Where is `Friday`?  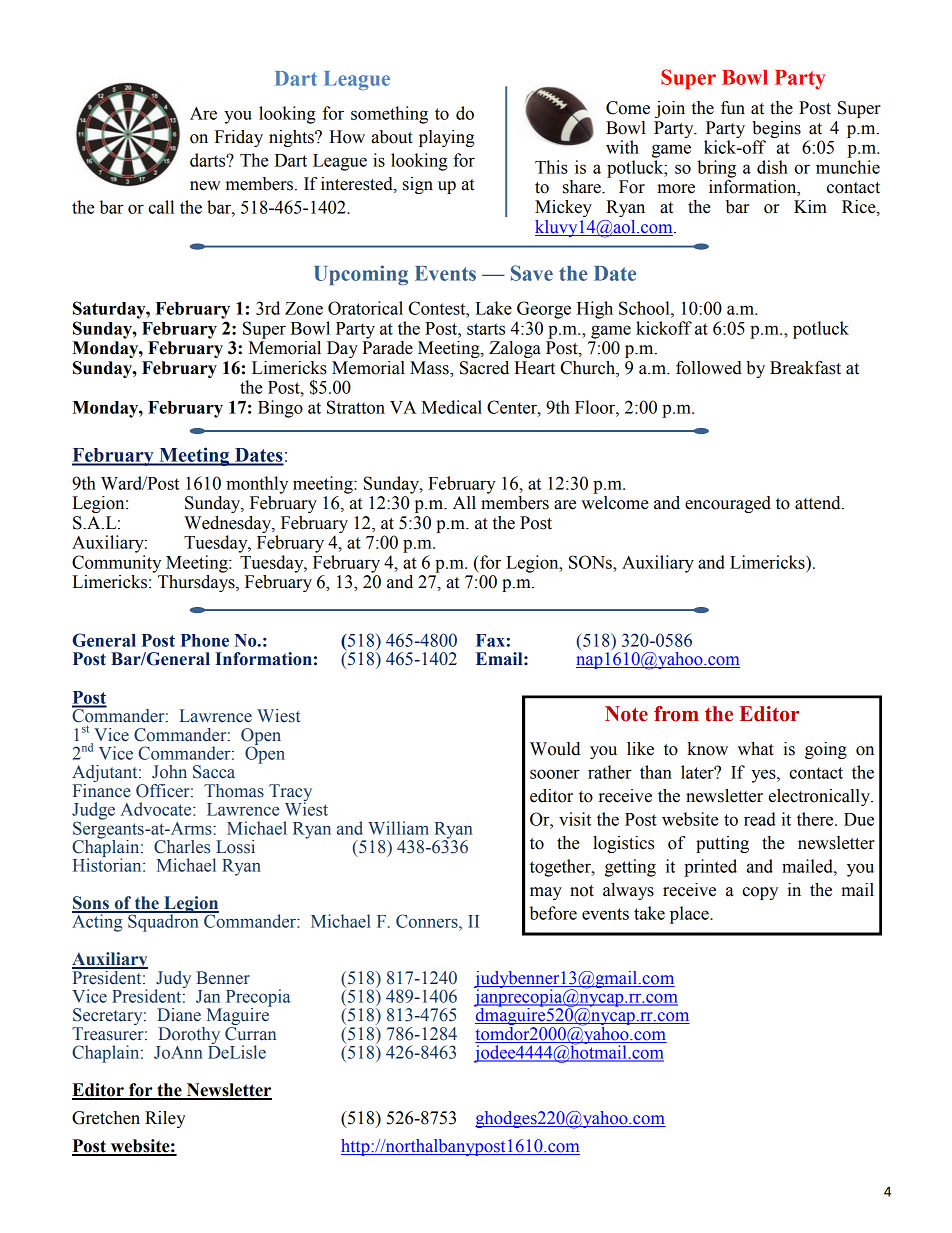 Friday is located at coordinates (239, 138).
